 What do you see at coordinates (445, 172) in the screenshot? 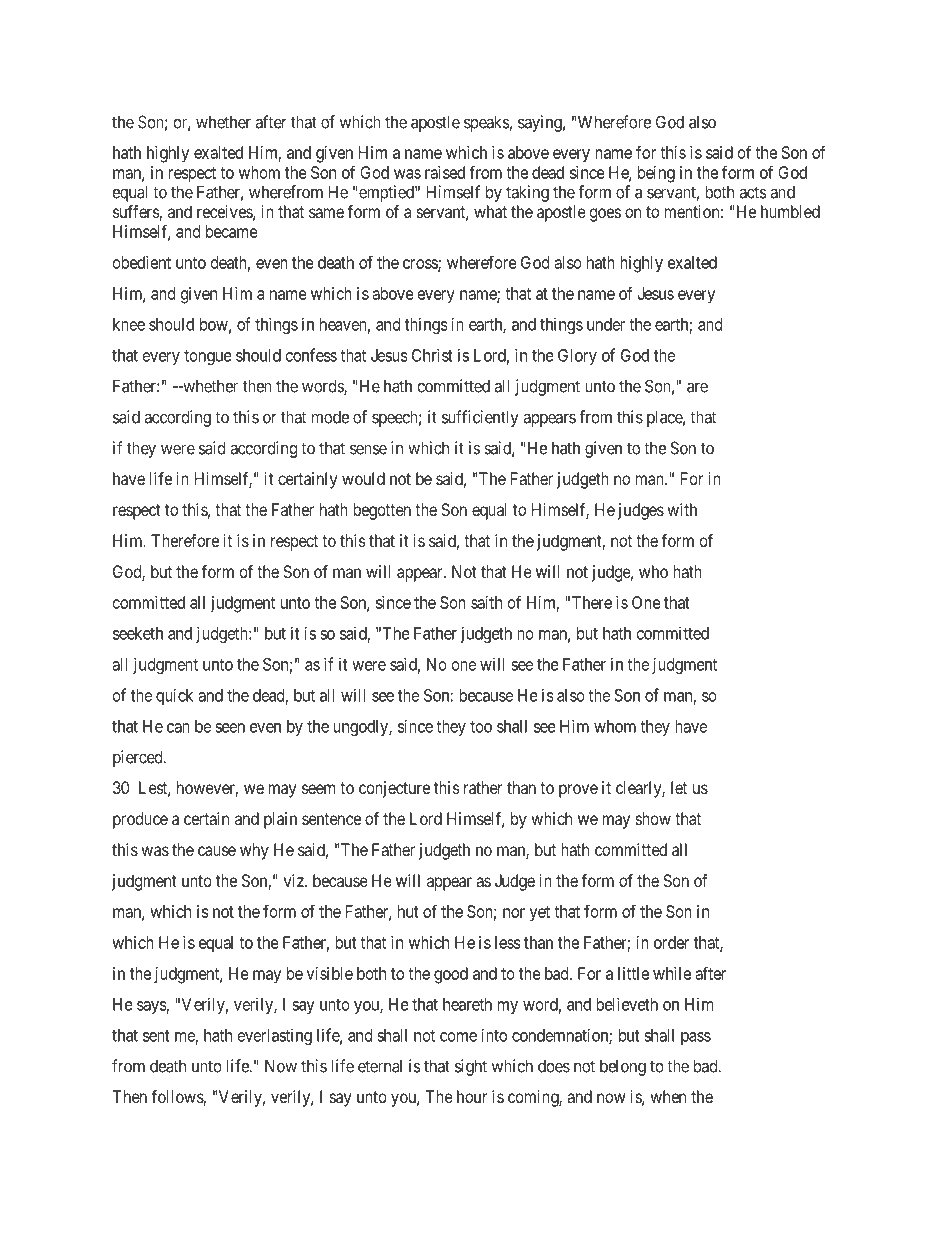
I see `raised` at bounding box center [445, 172].
